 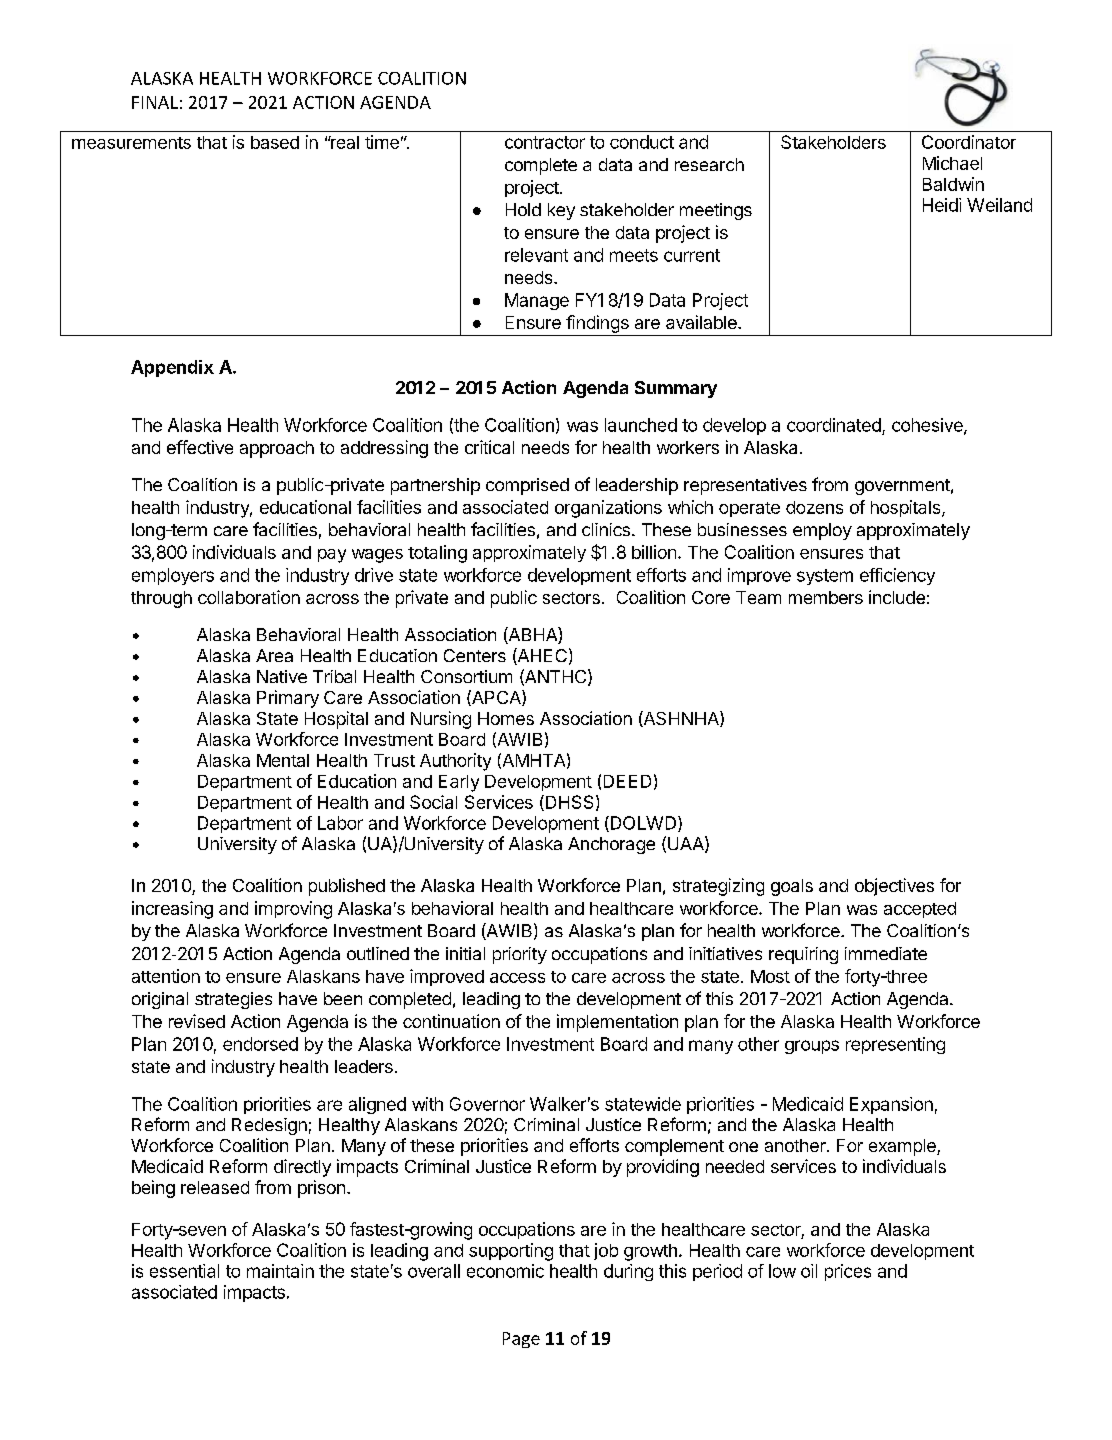 I want to click on accepted, so click(x=920, y=910).
